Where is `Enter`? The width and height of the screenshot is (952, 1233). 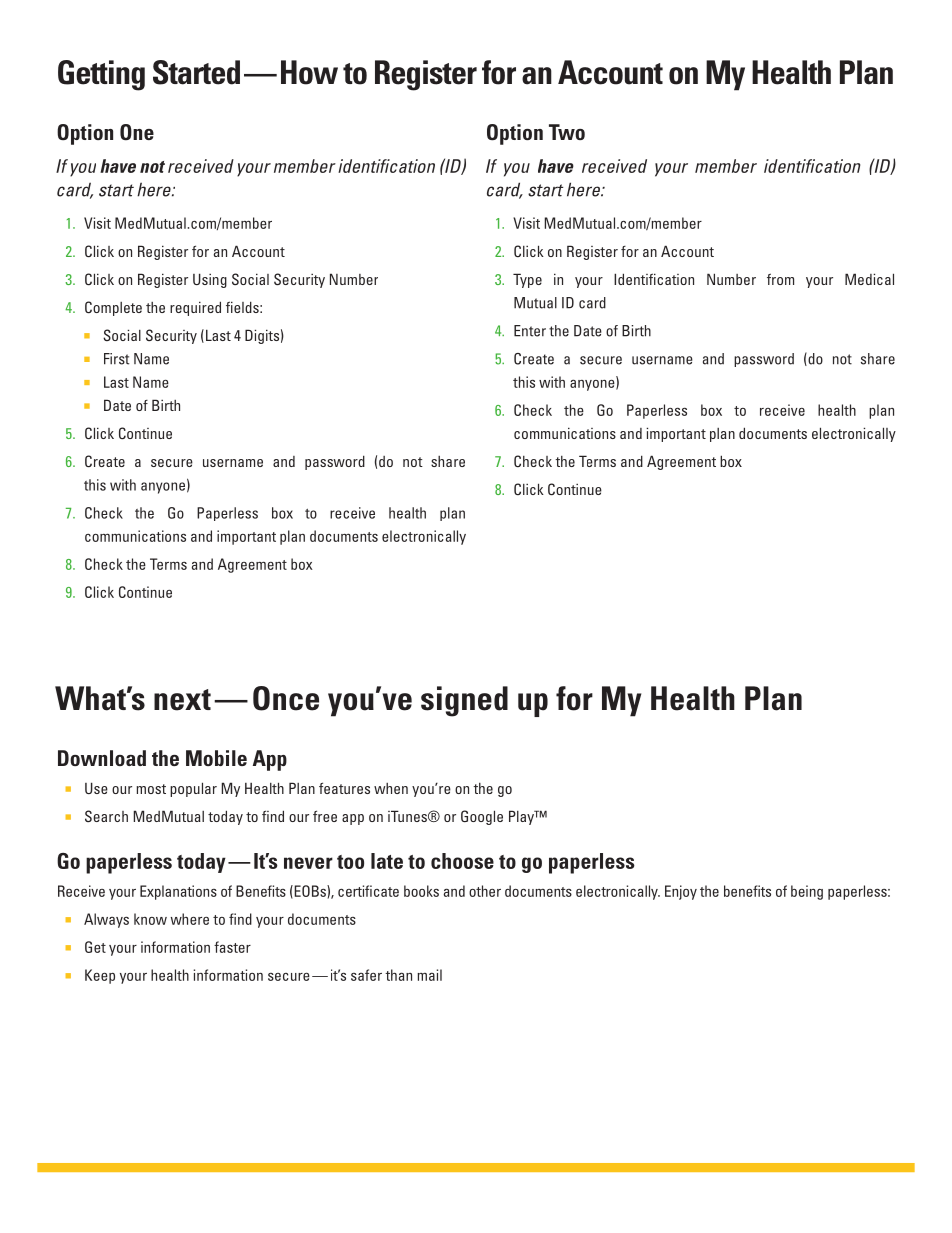 Enter is located at coordinates (530, 331).
